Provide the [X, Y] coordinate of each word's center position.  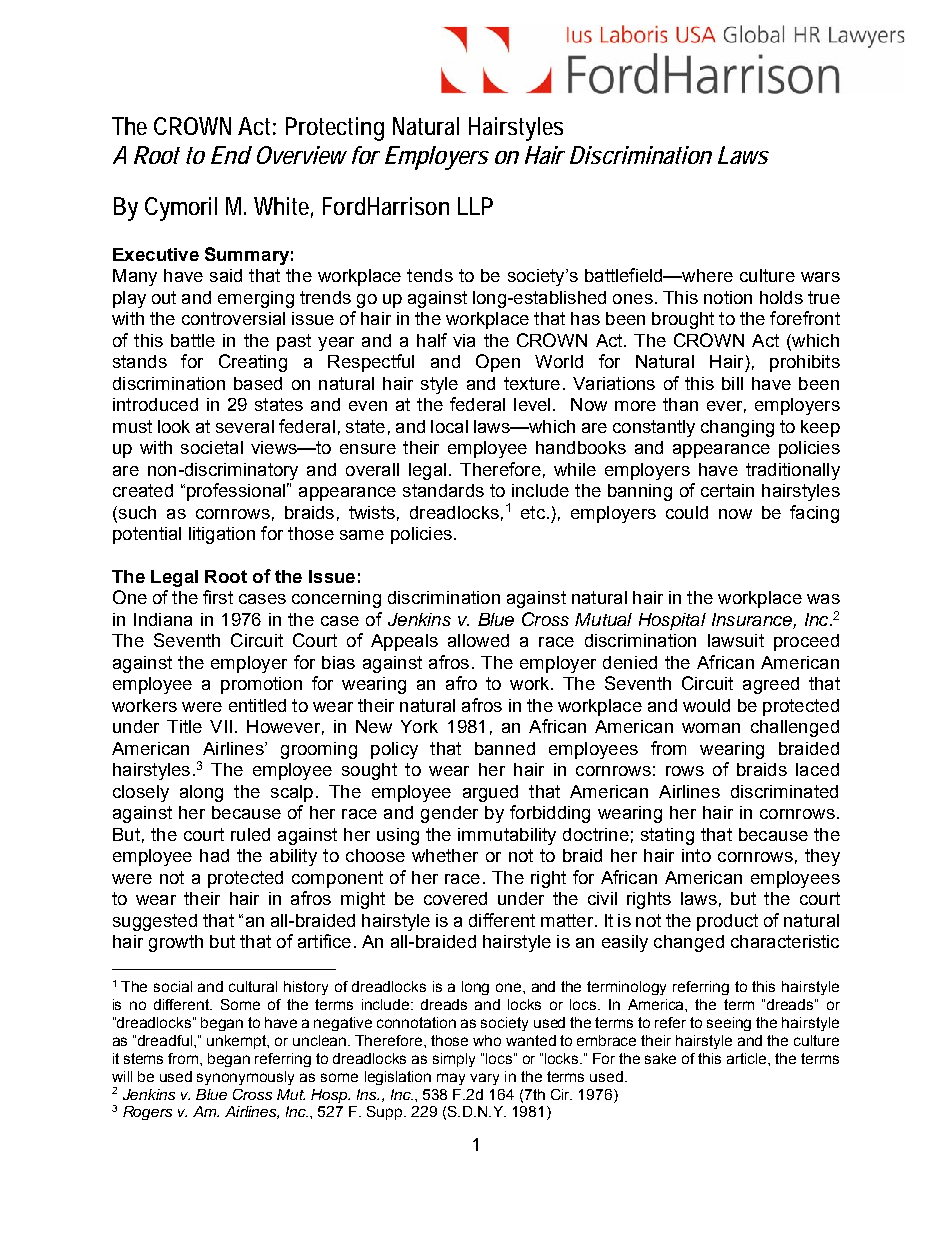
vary [484, 1079]
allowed [478, 640]
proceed [806, 642]
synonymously [245, 1078]
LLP [475, 206]
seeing [729, 1024]
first [218, 597]
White [283, 207]
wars [820, 277]
